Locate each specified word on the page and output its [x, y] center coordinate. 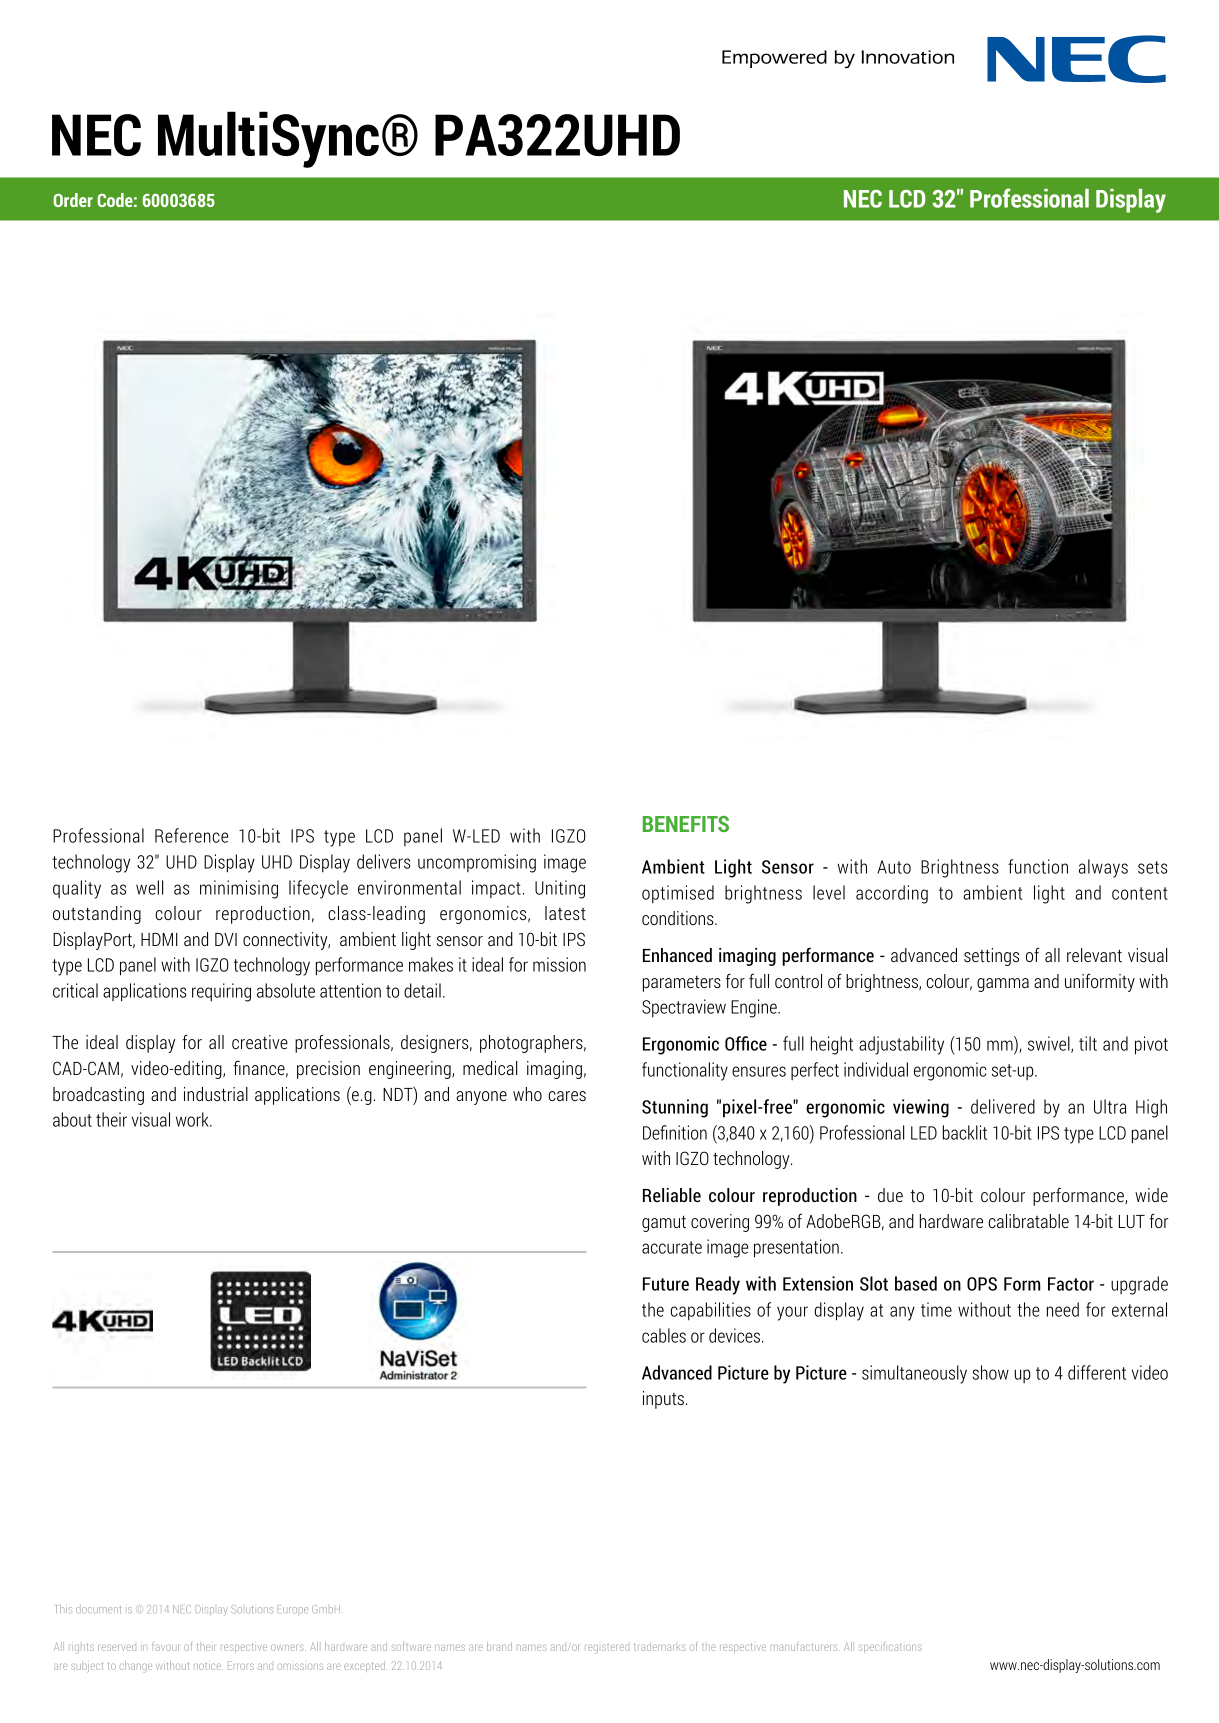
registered [607, 1648]
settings [991, 957]
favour [165, 1647]
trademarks [660, 1646]
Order [73, 200]
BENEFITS [686, 824]
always [1103, 868]
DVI [226, 939]
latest [565, 913]
